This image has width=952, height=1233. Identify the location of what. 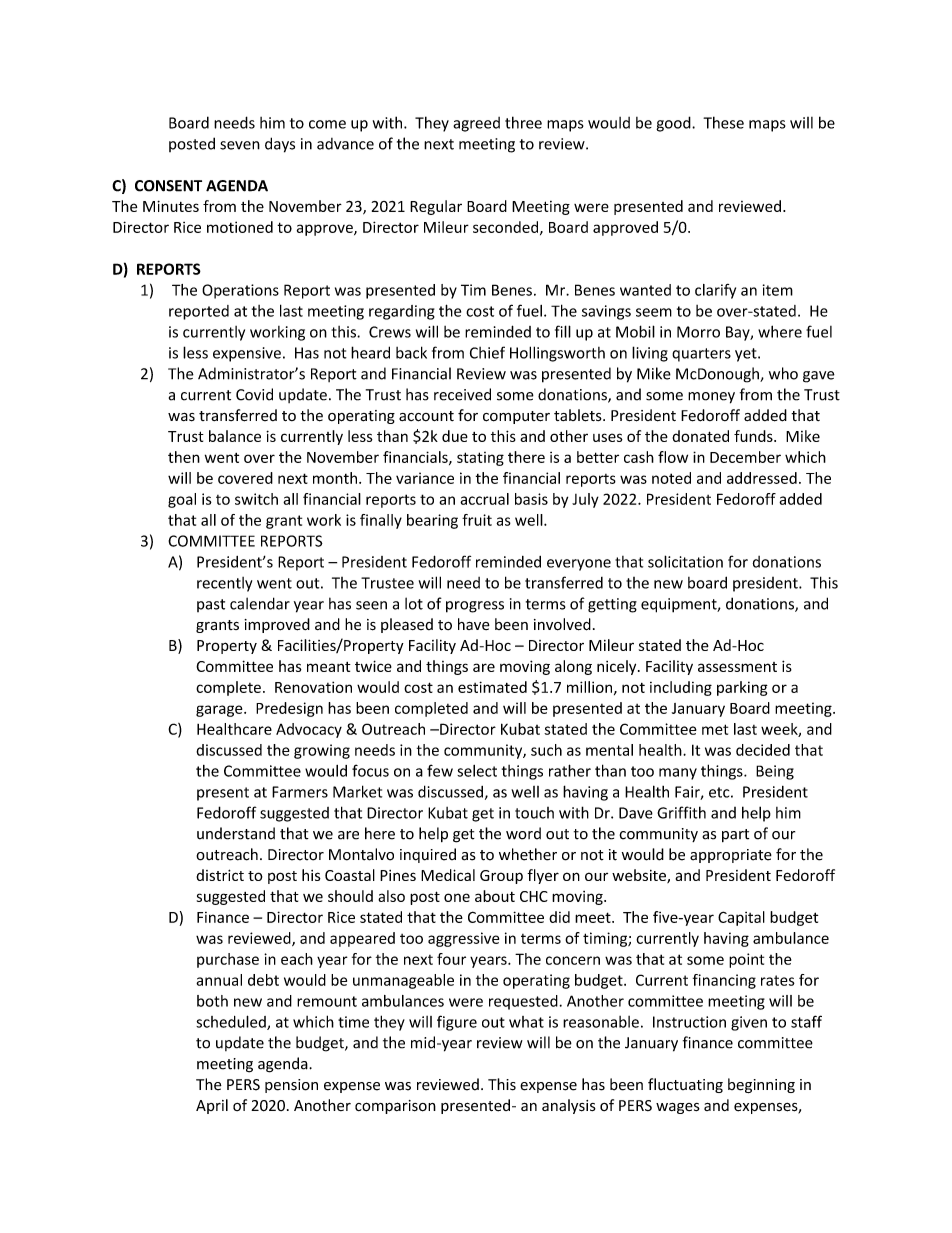
(526, 1022).
